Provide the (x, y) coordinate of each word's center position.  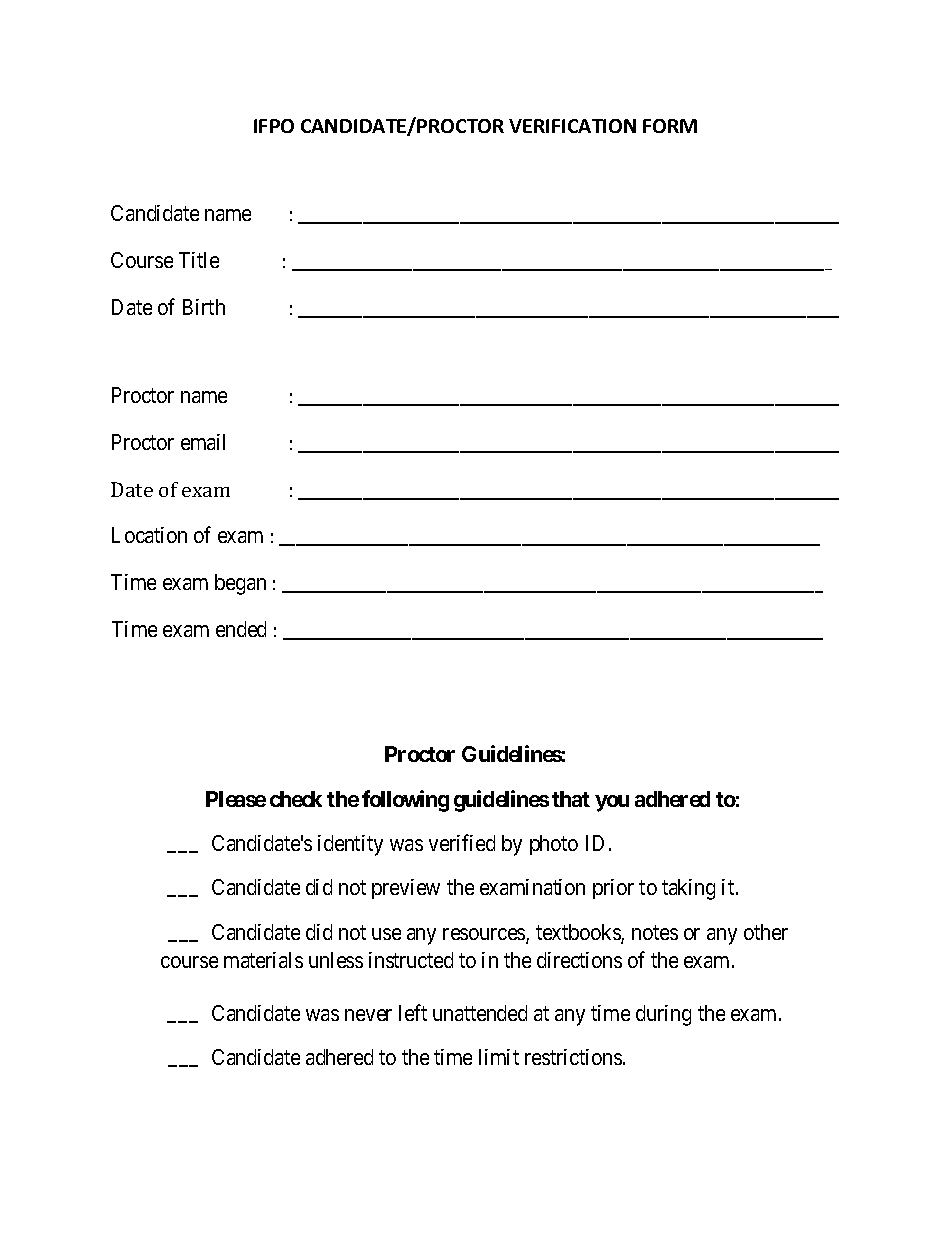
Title (199, 260)
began (240, 584)
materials (263, 960)
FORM (670, 126)
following (405, 801)
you (612, 803)
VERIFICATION (572, 126)
